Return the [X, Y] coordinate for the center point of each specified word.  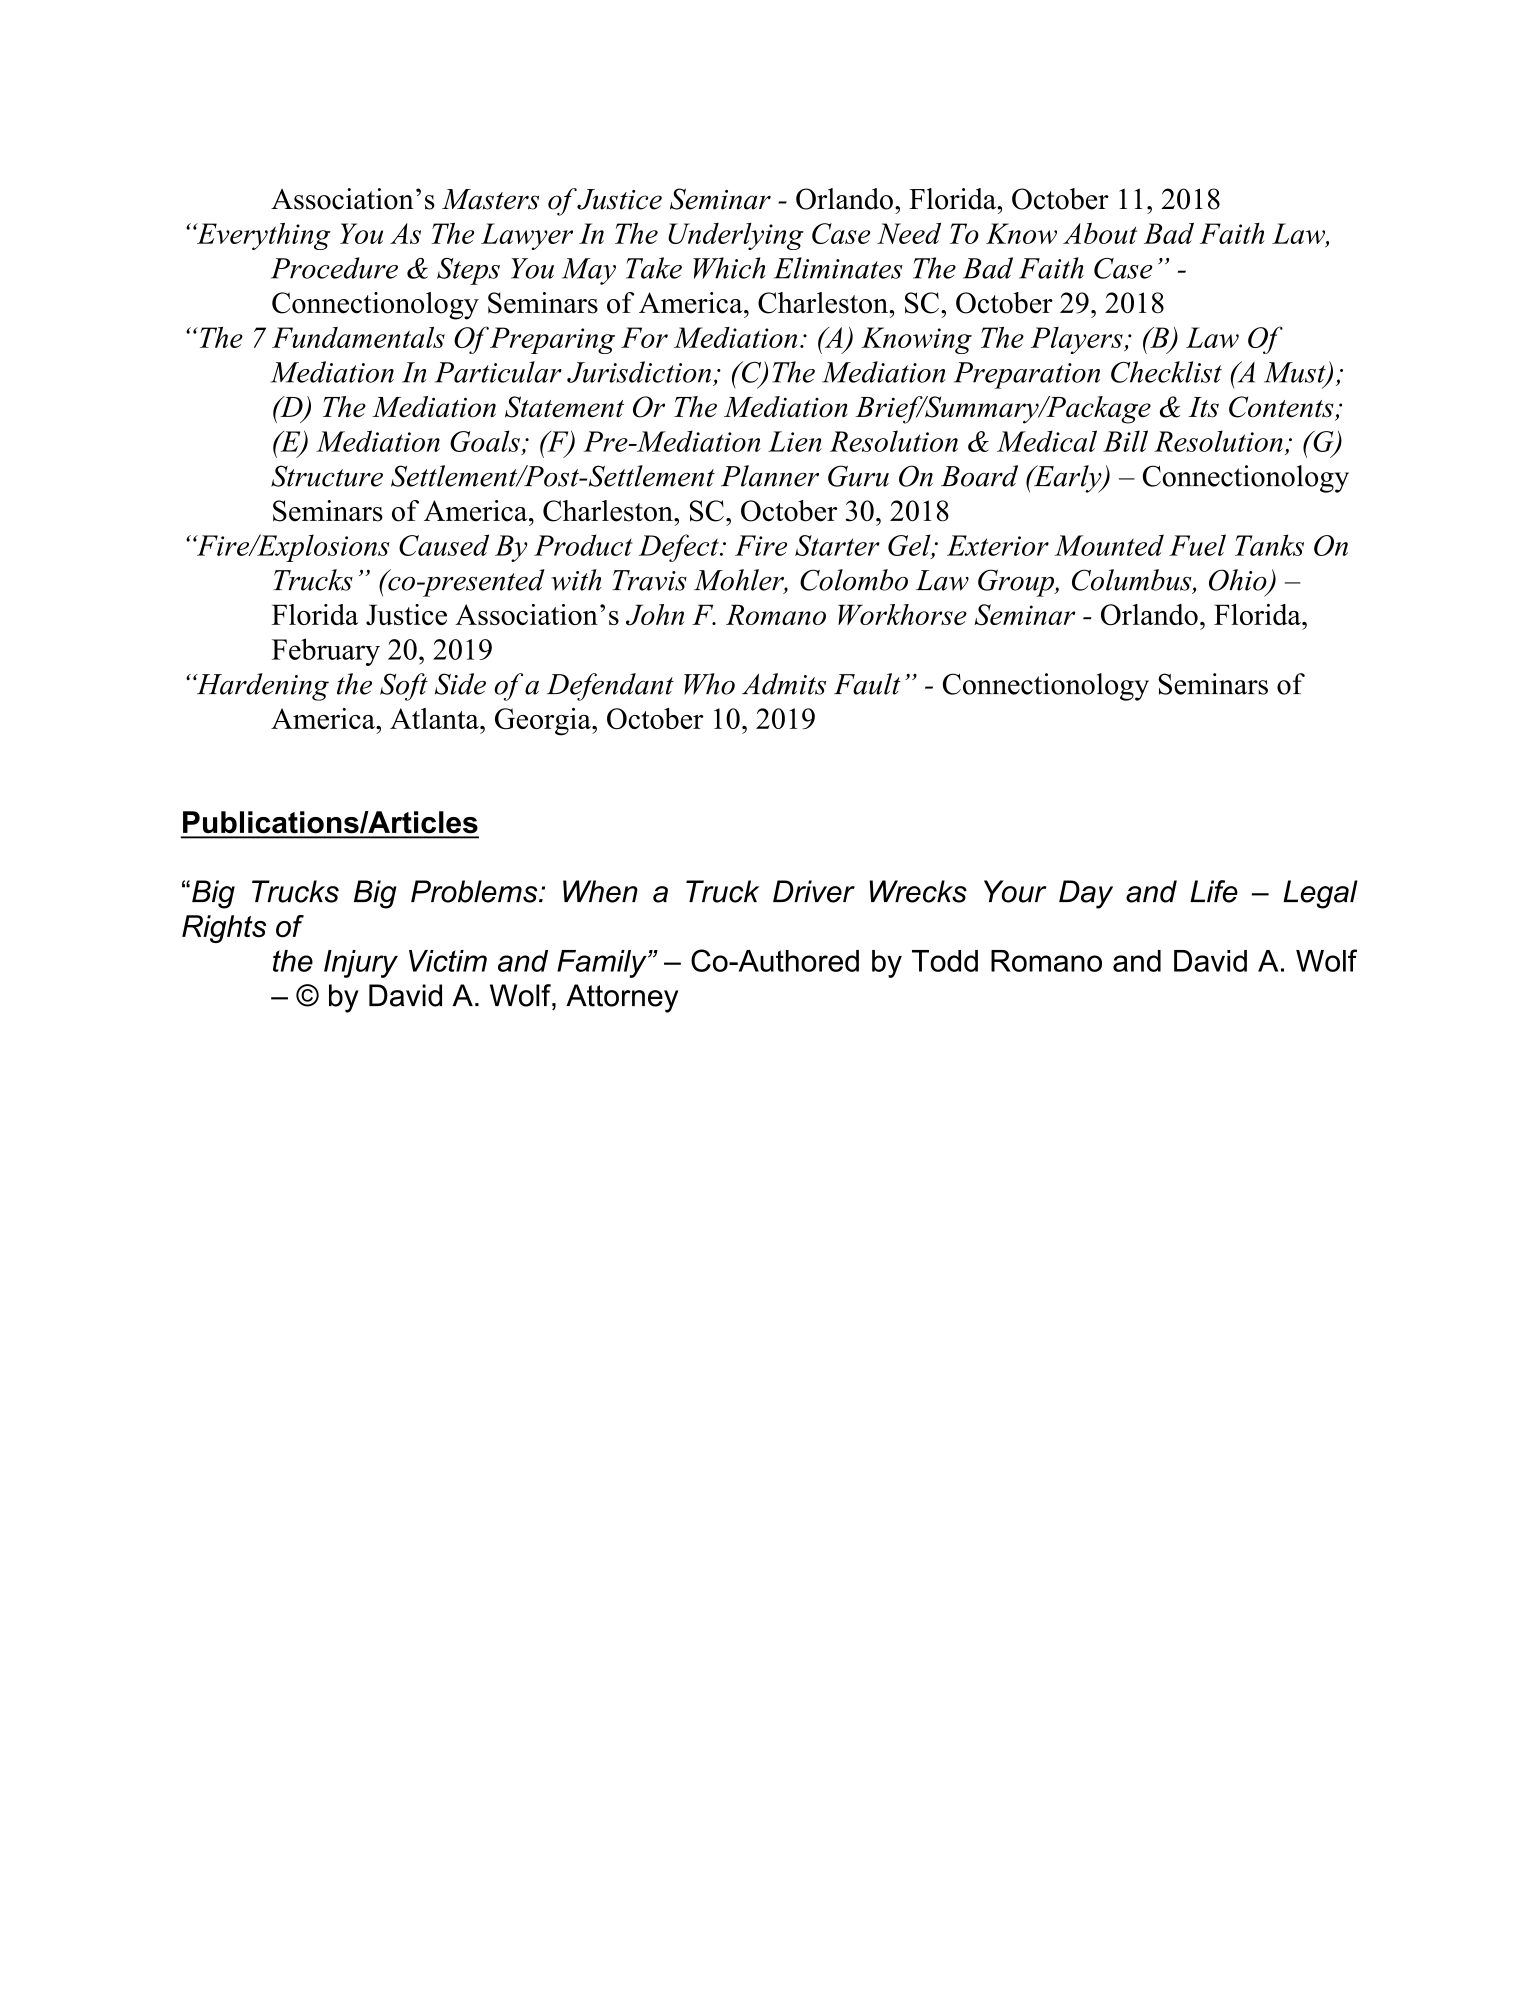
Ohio [1238, 580]
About [1100, 233]
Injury [361, 964]
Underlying [736, 236]
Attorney [622, 998]
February [326, 652]
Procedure [334, 268]
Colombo [854, 580]
